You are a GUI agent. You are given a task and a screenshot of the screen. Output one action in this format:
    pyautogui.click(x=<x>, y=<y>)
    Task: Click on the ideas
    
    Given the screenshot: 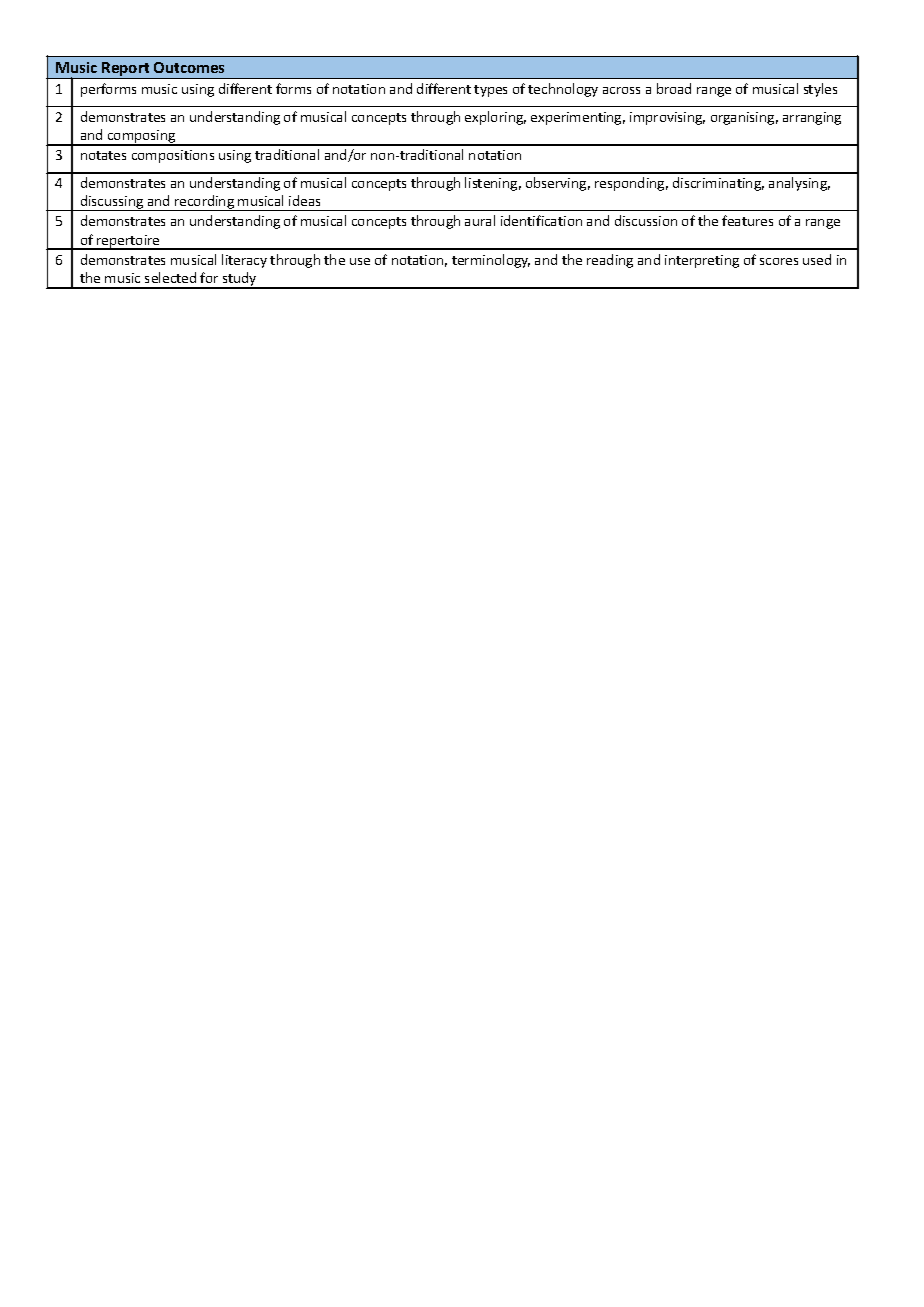 What is the action you would take?
    pyautogui.click(x=304, y=200)
